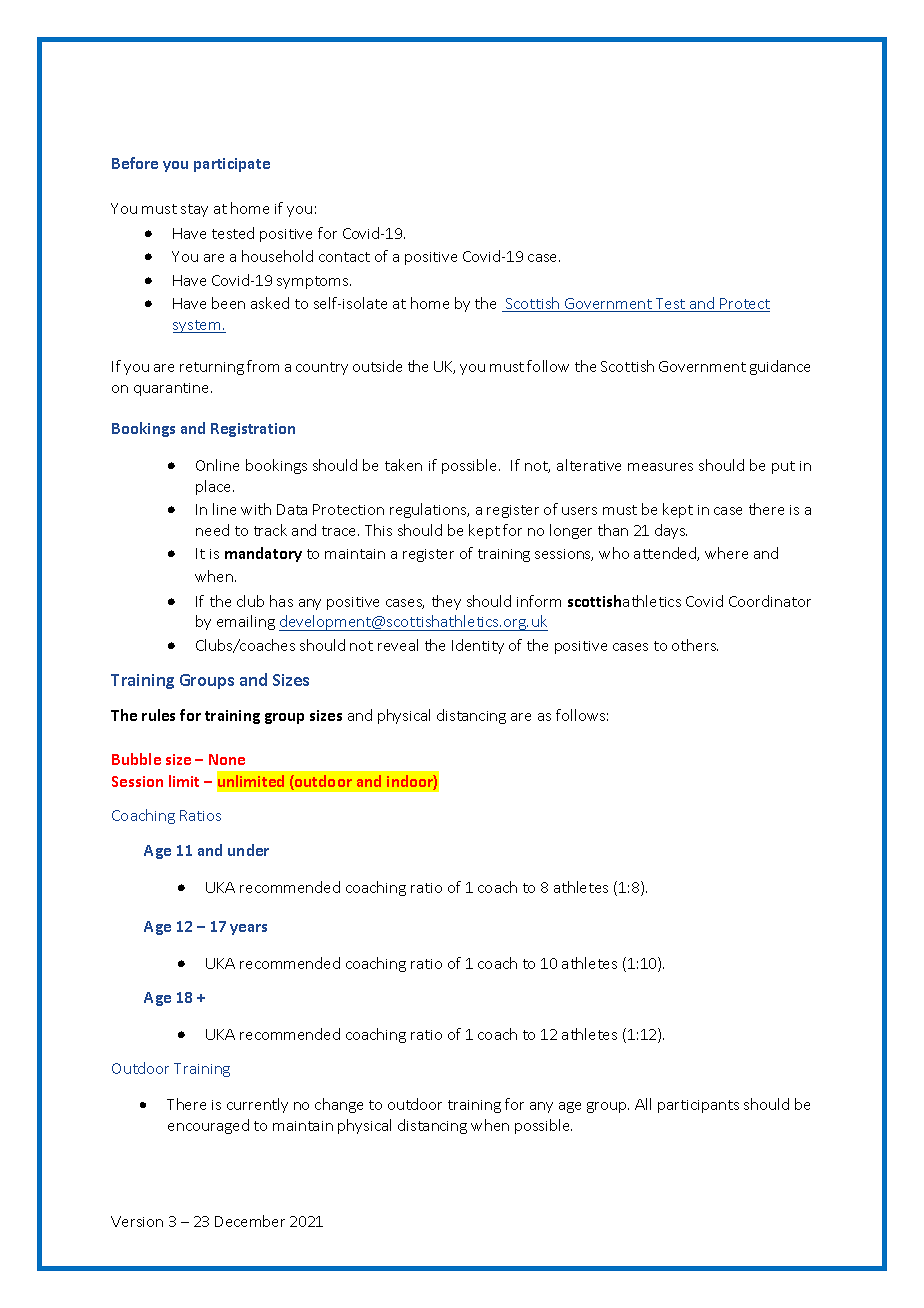 The height and width of the page is (1308, 924). I want to click on years, so click(248, 929).
